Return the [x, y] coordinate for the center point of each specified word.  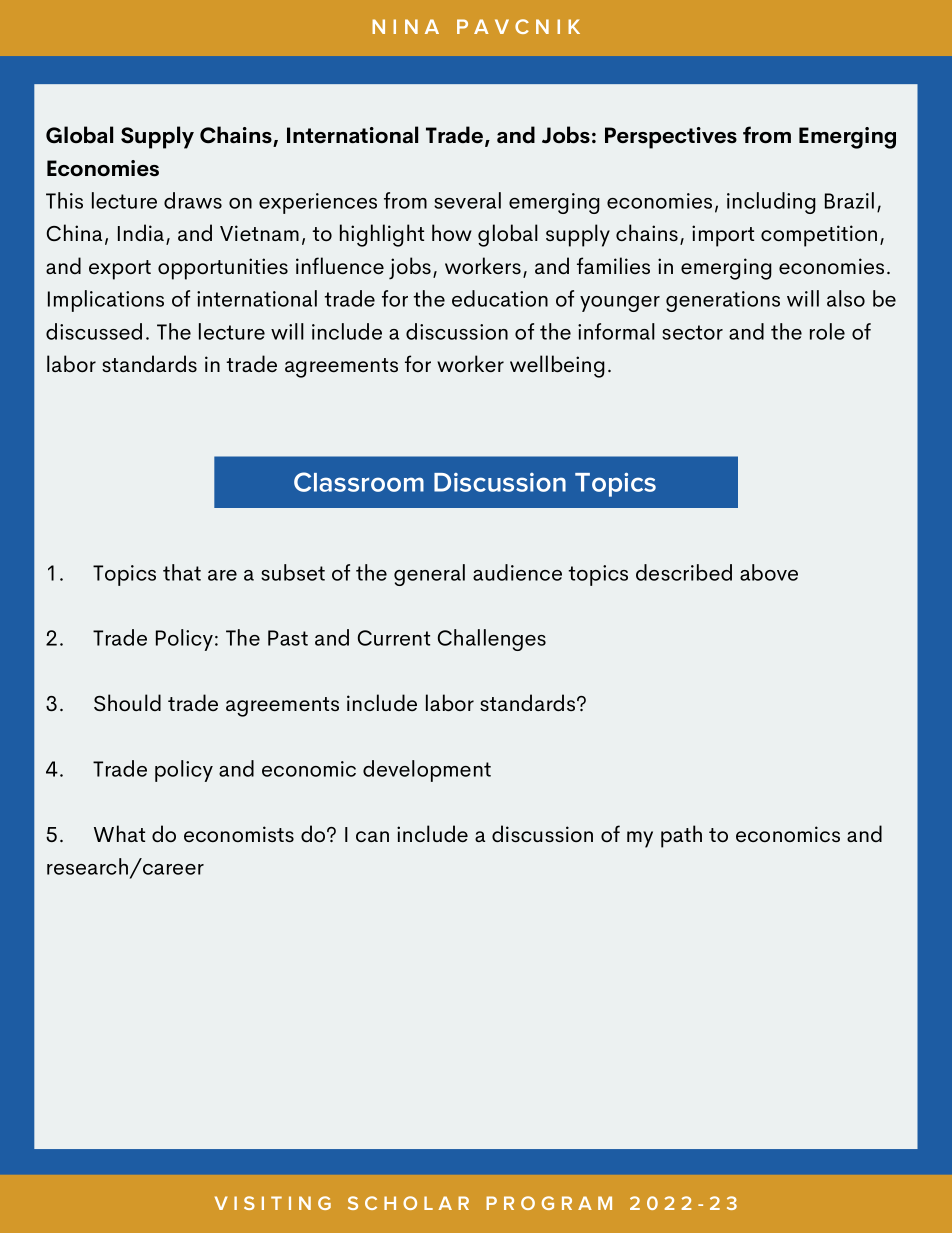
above [769, 572]
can [372, 836]
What [119, 833]
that [182, 572]
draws [193, 200]
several [467, 200]
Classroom [359, 482]
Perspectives [671, 138]
